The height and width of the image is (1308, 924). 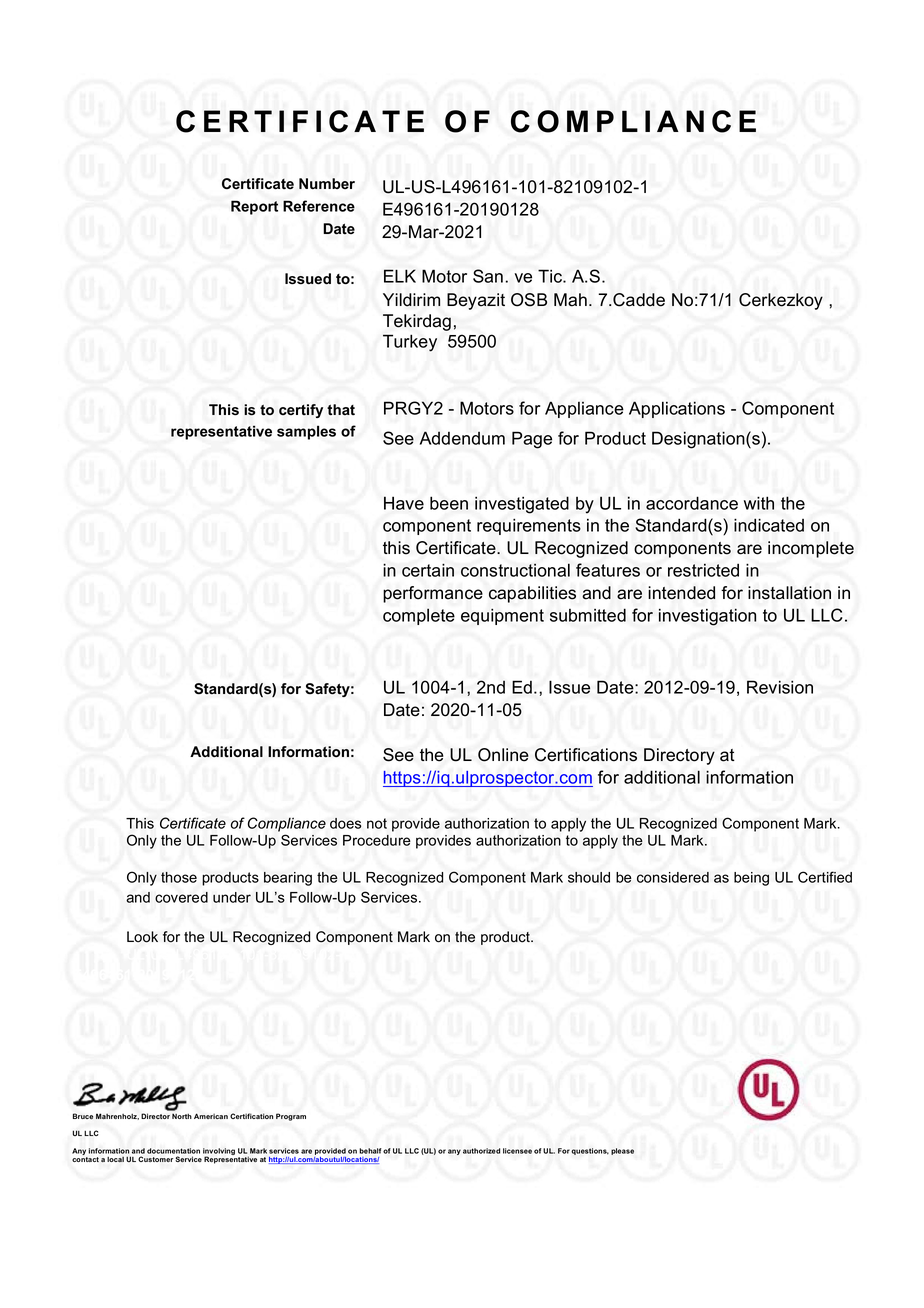 I want to click on Reference, so click(x=319, y=206).
